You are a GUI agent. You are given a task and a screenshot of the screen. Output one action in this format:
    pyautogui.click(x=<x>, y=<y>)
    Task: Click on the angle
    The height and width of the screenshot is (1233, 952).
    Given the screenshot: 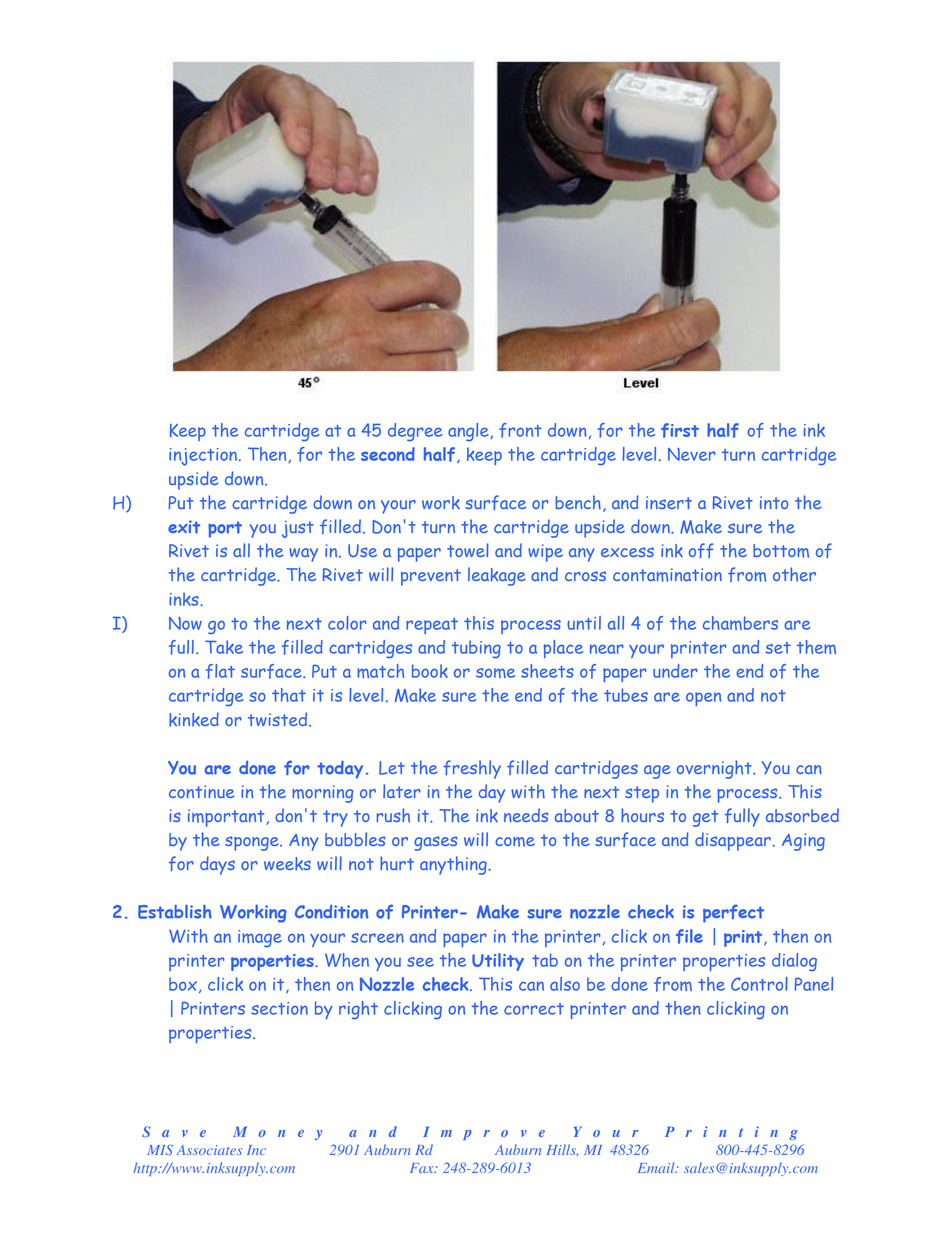 What is the action you would take?
    pyautogui.click(x=469, y=432)
